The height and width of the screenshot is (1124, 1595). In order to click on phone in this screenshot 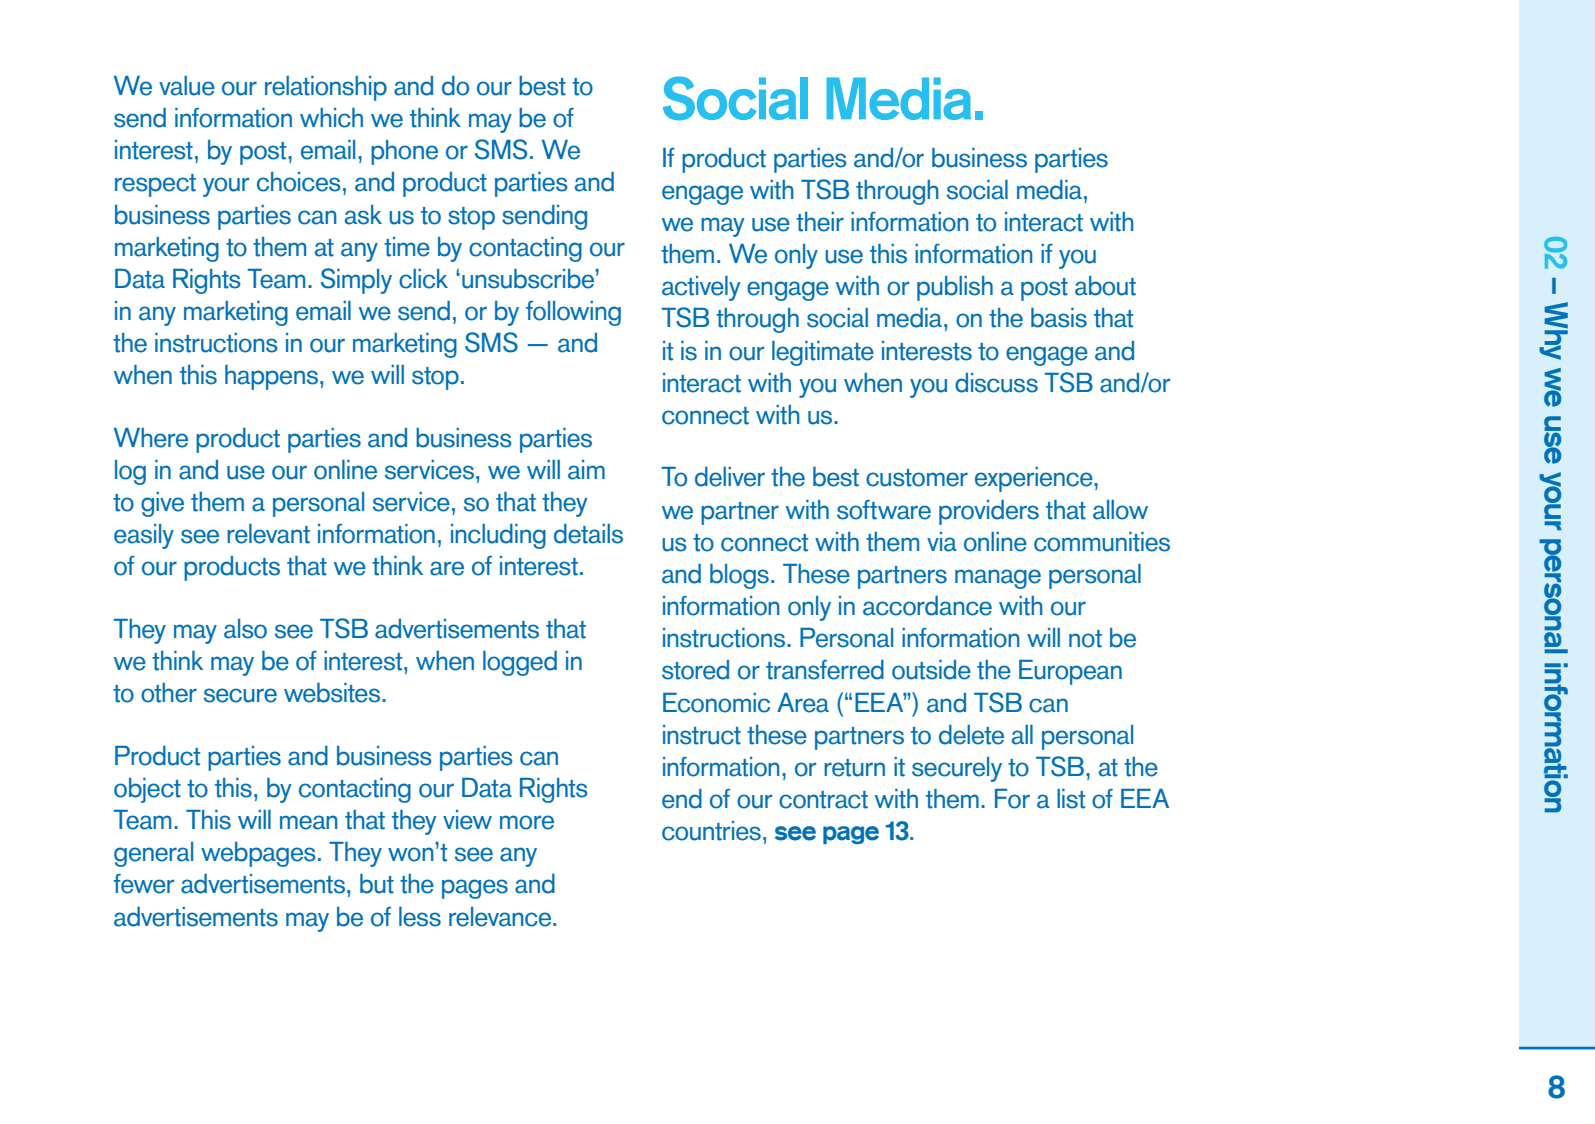, I will do `click(404, 152)`.
